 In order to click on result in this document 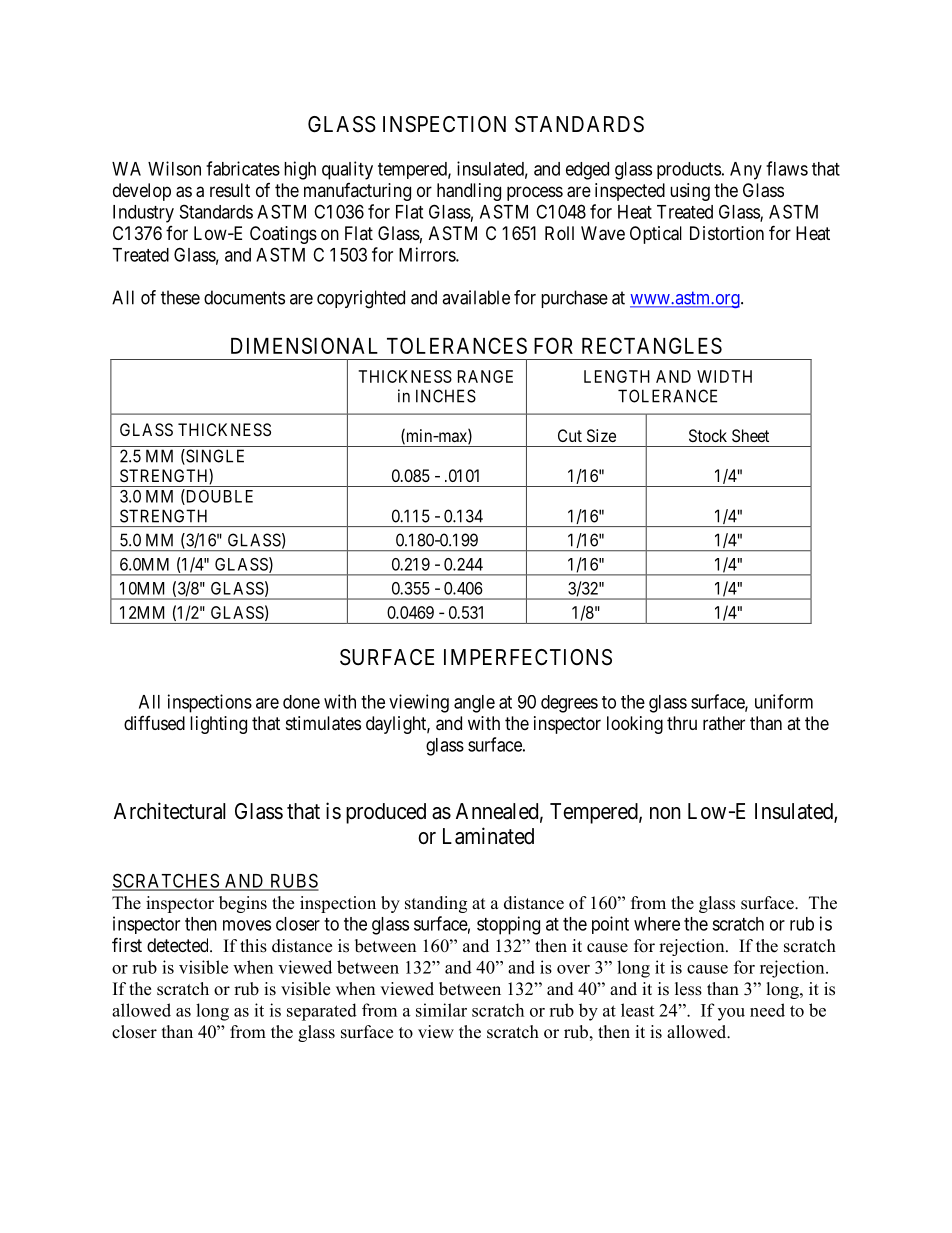, I will do `click(230, 190)`.
